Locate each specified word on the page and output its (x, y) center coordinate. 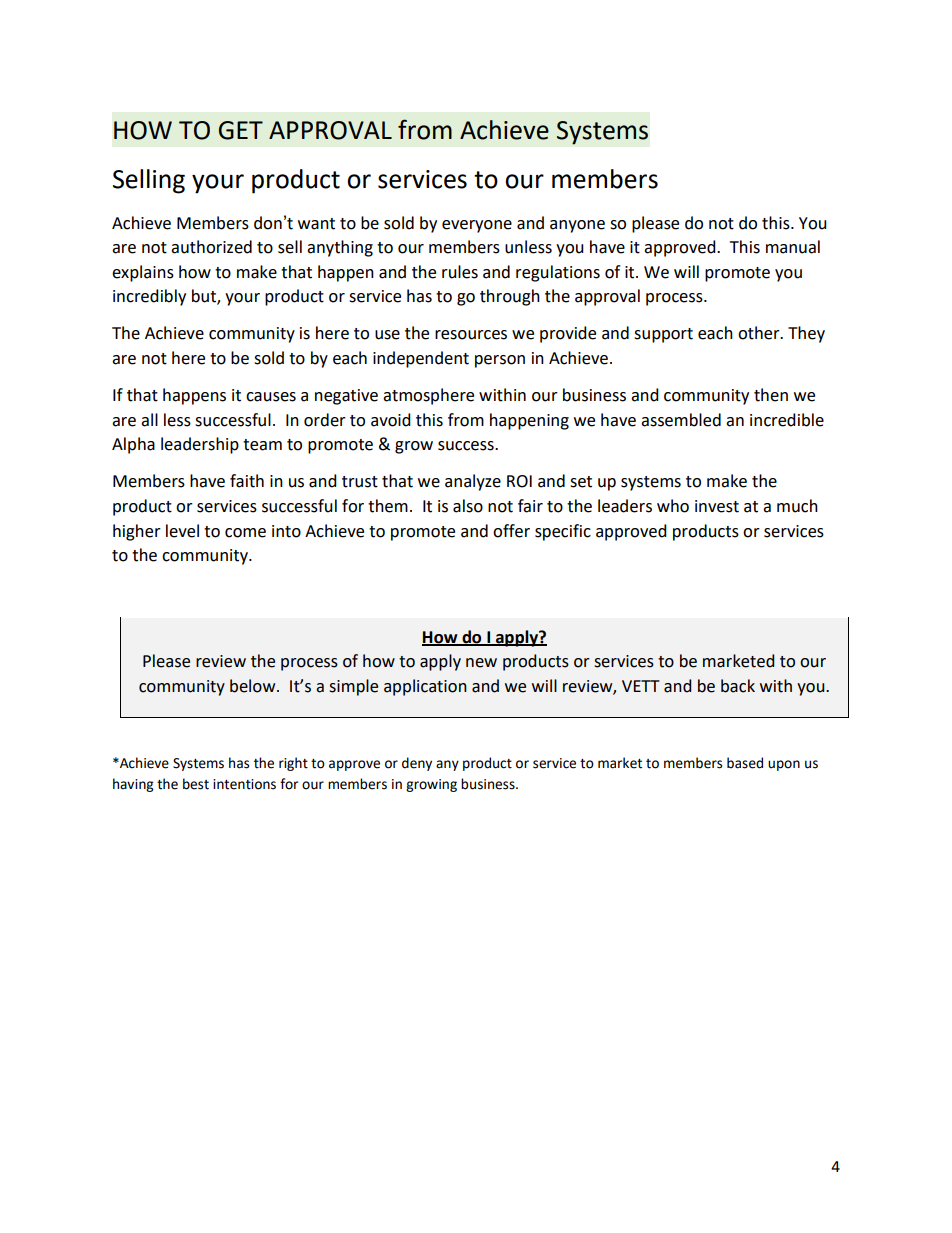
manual (793, 247)
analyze (473, 482)
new (481, 663)
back (738, 686)
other (760, 333)
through (510, 297)
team (262, 445)
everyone (477, 226)
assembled (681, 420)
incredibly (149, 297)
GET (241, 130)
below (254, 686)
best (196, 784)
